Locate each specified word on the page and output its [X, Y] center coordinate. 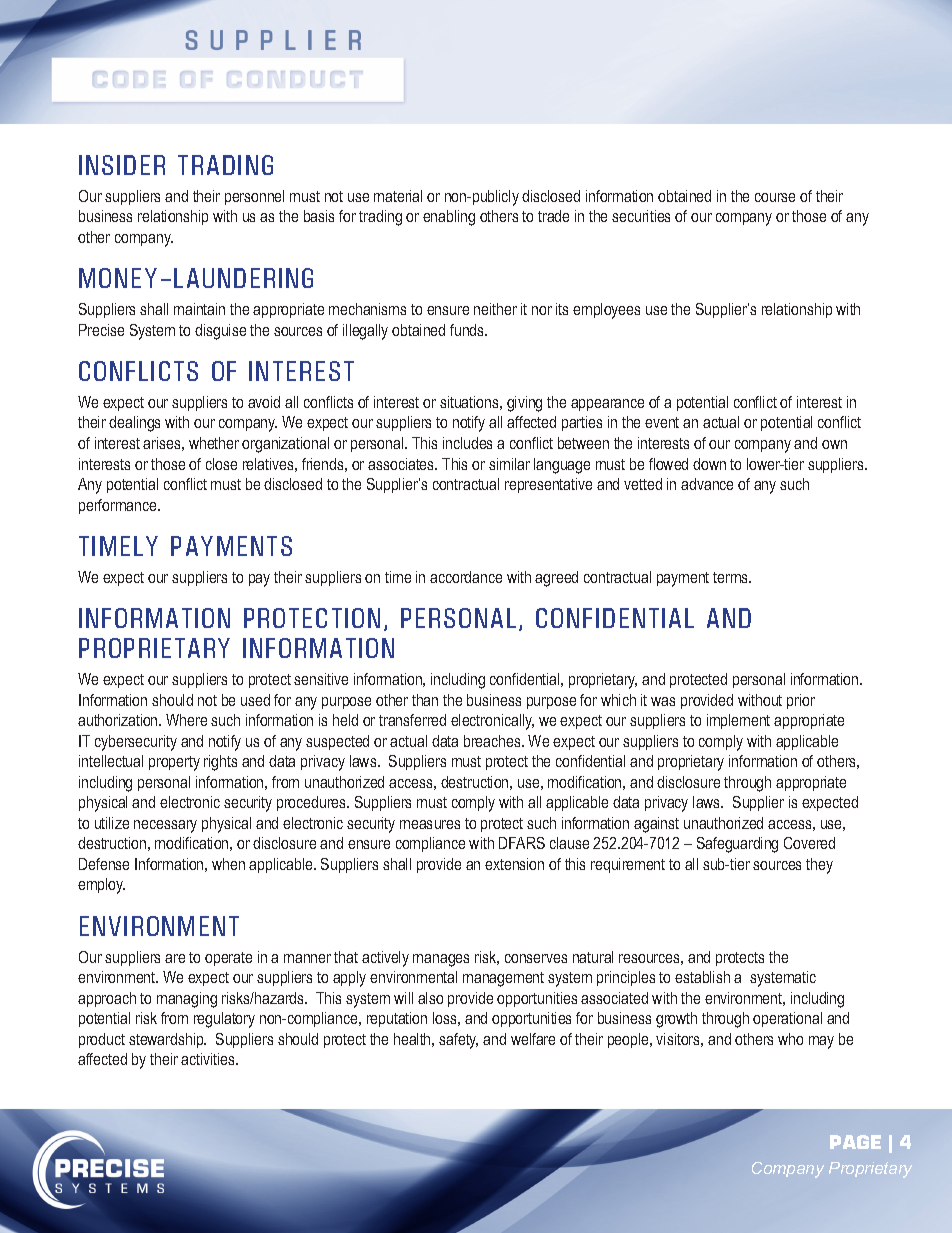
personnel [254, 197]
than [425, 700]
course [775, 197]
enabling [449, 218]
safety [458, 1041]
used [255, 700]
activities [209, 1059]
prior [801, 701]
